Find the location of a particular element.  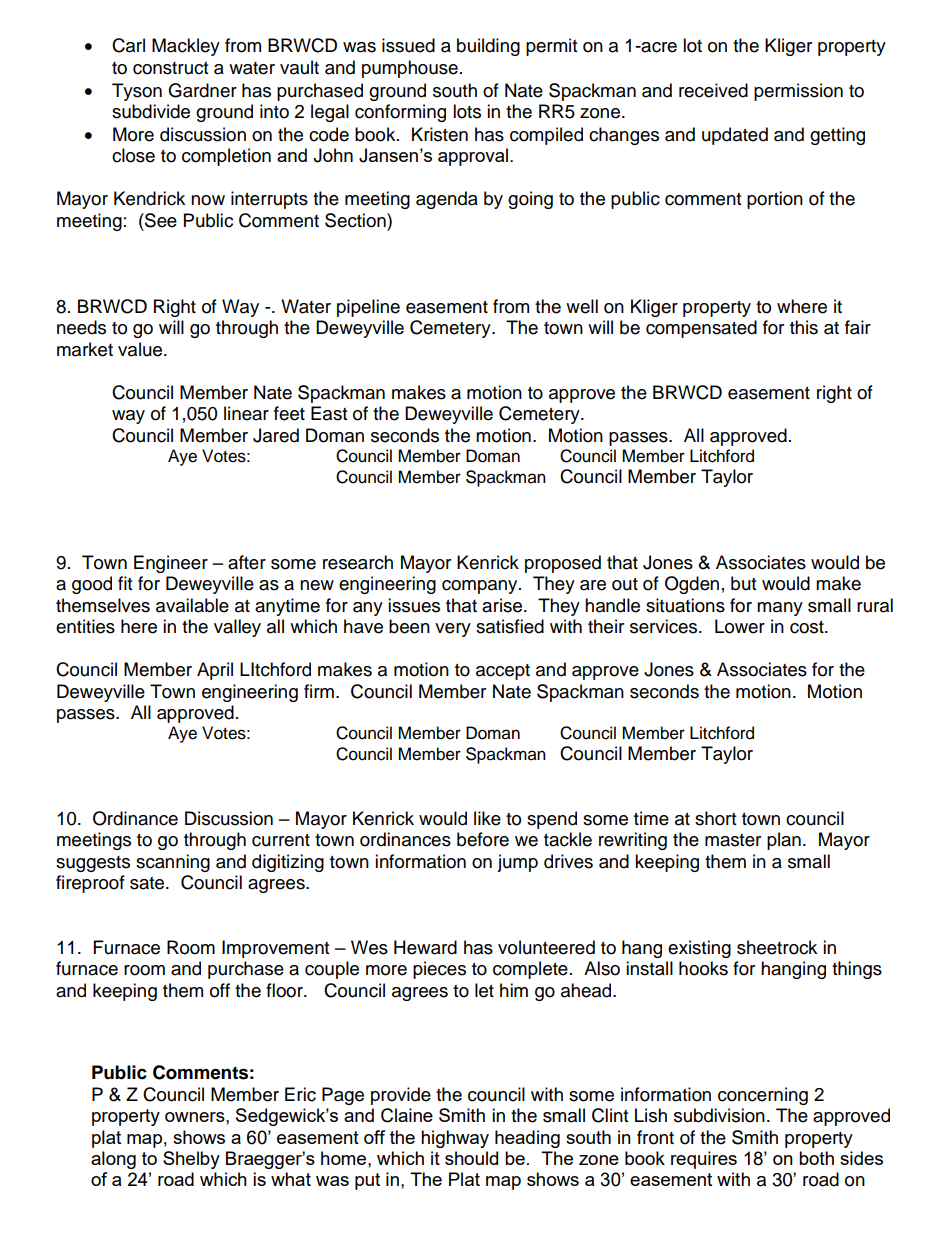

construct is located at coordinates (170, 68).
